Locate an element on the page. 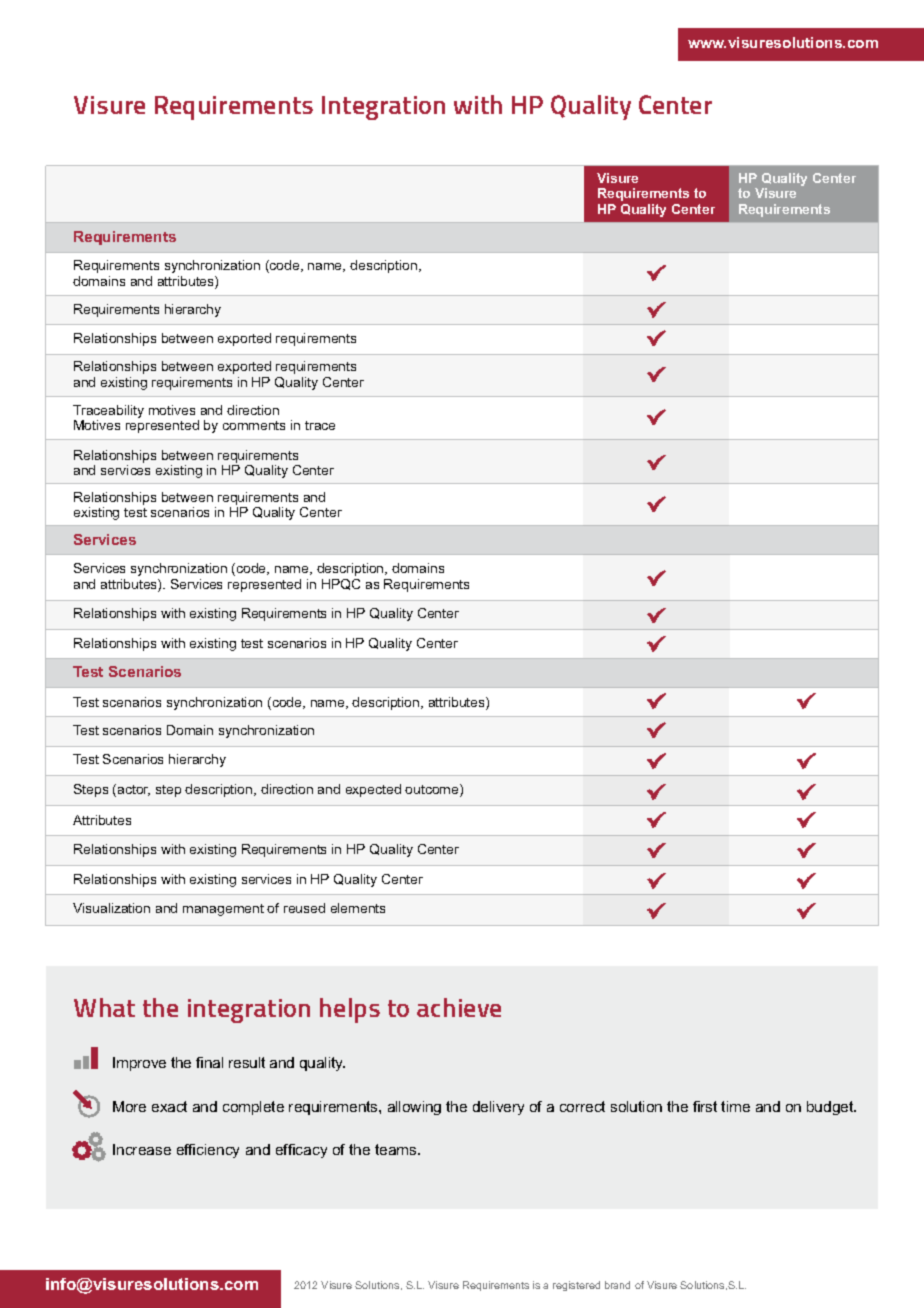 This image has width=924, height=1308. elements is located at coordinates (358, 908).
